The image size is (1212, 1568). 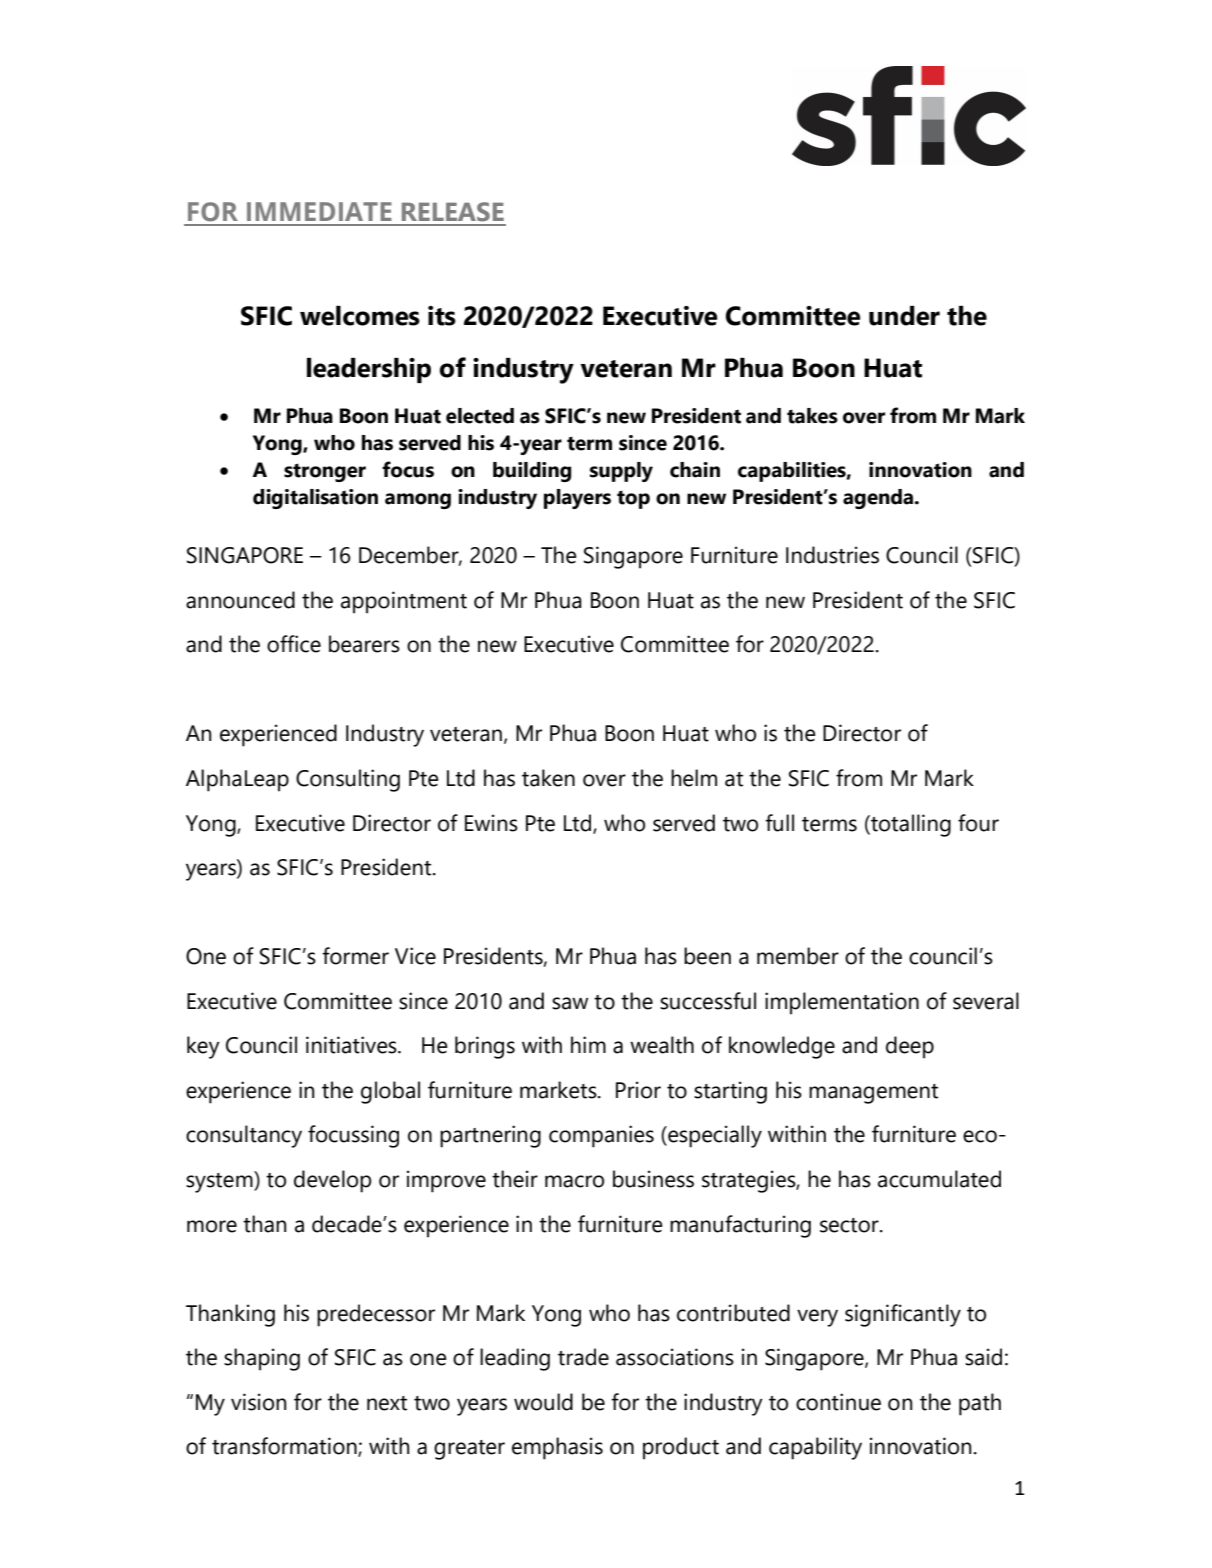 I want to click on taken, so click(x=548, y=778).
